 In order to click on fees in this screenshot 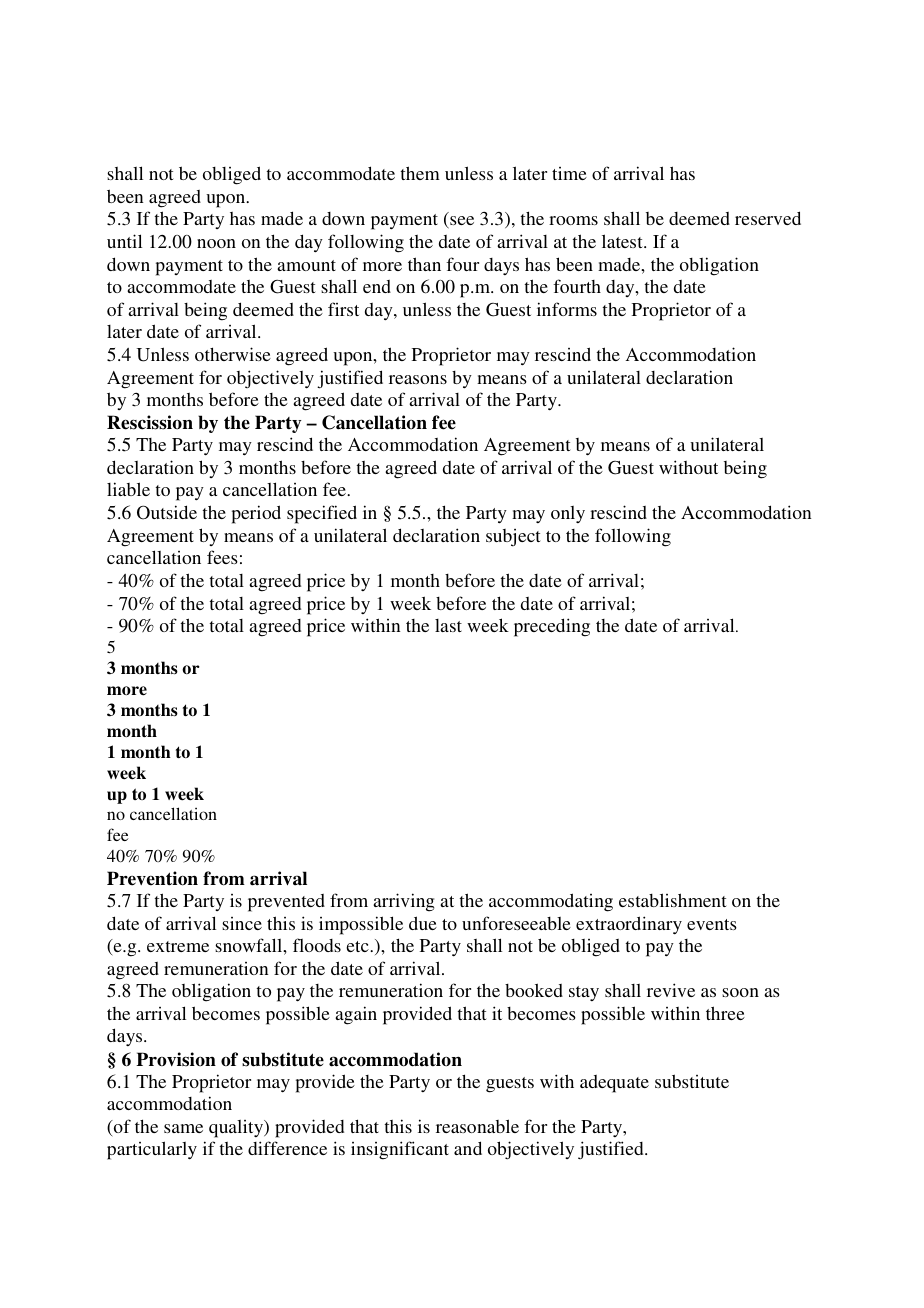, I will do `click(222, 557)`.
